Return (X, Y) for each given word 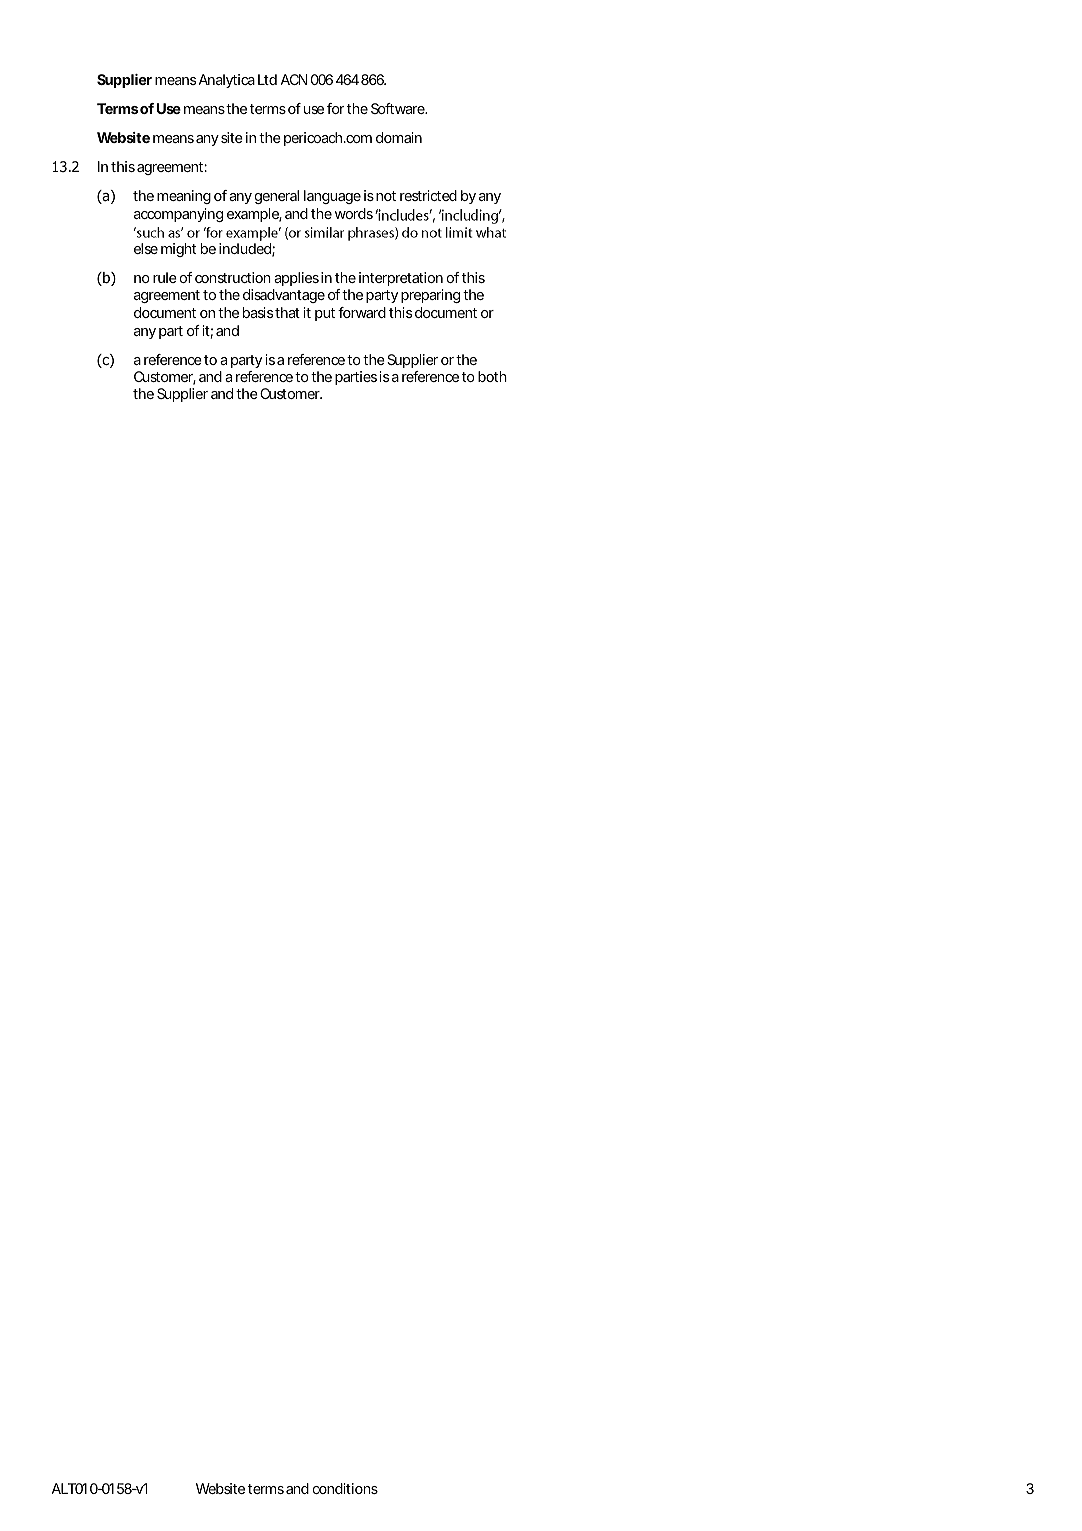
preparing (430, 296)
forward (362, 312)
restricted (428, 195)
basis (258, 312)
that (287, 312)
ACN (294, 79)
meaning (184, 197)
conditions (345, 1488)
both (492, 376)
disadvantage (284, 296)
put (325, 314)
